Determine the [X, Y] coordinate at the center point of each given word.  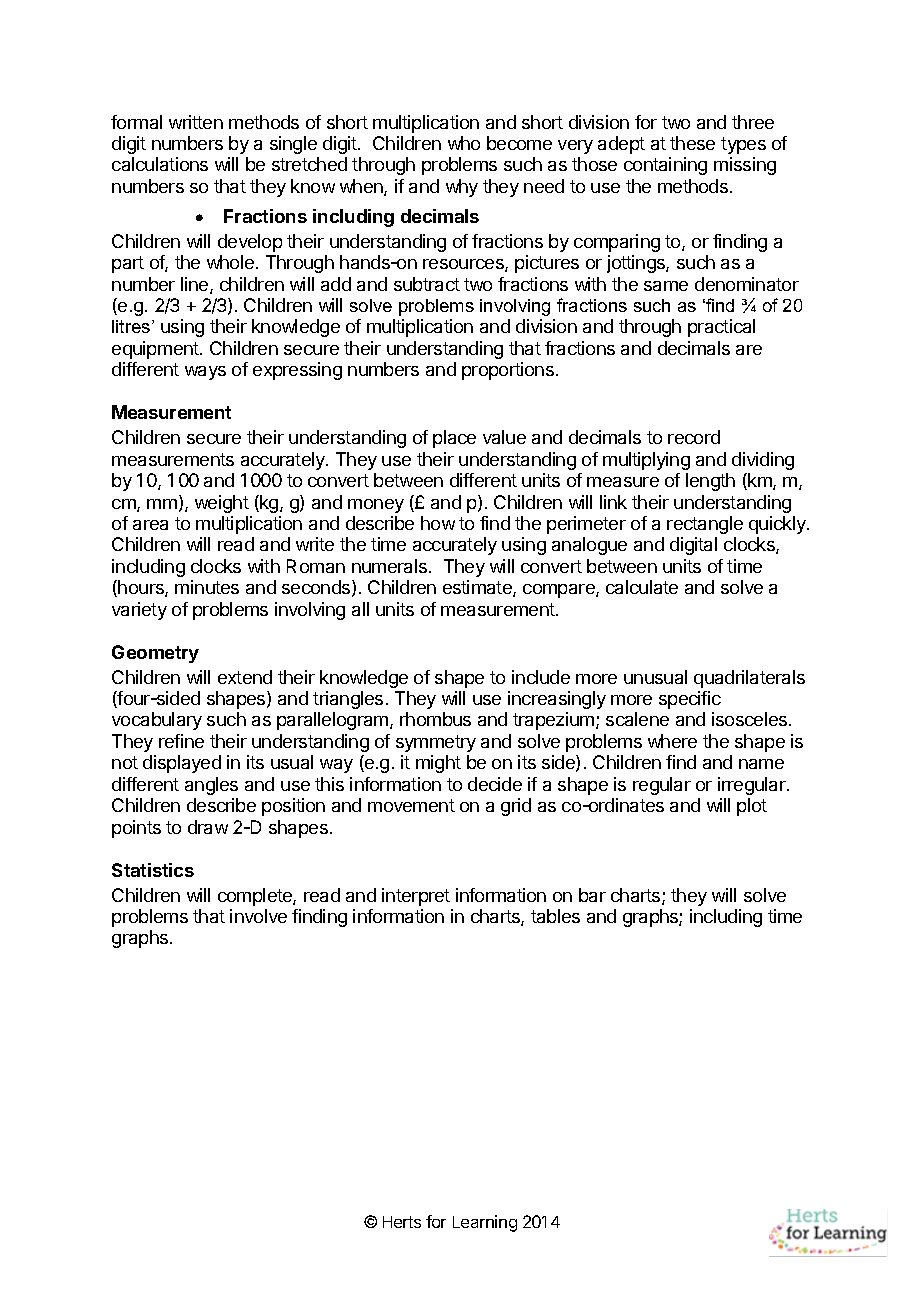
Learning [485, 1223]
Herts [402, 1222]
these [692, 143]
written [196, 122]
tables [555, 916]
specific [690, 700]
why [462, 188]
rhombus [435, 719]
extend [245, 677]
